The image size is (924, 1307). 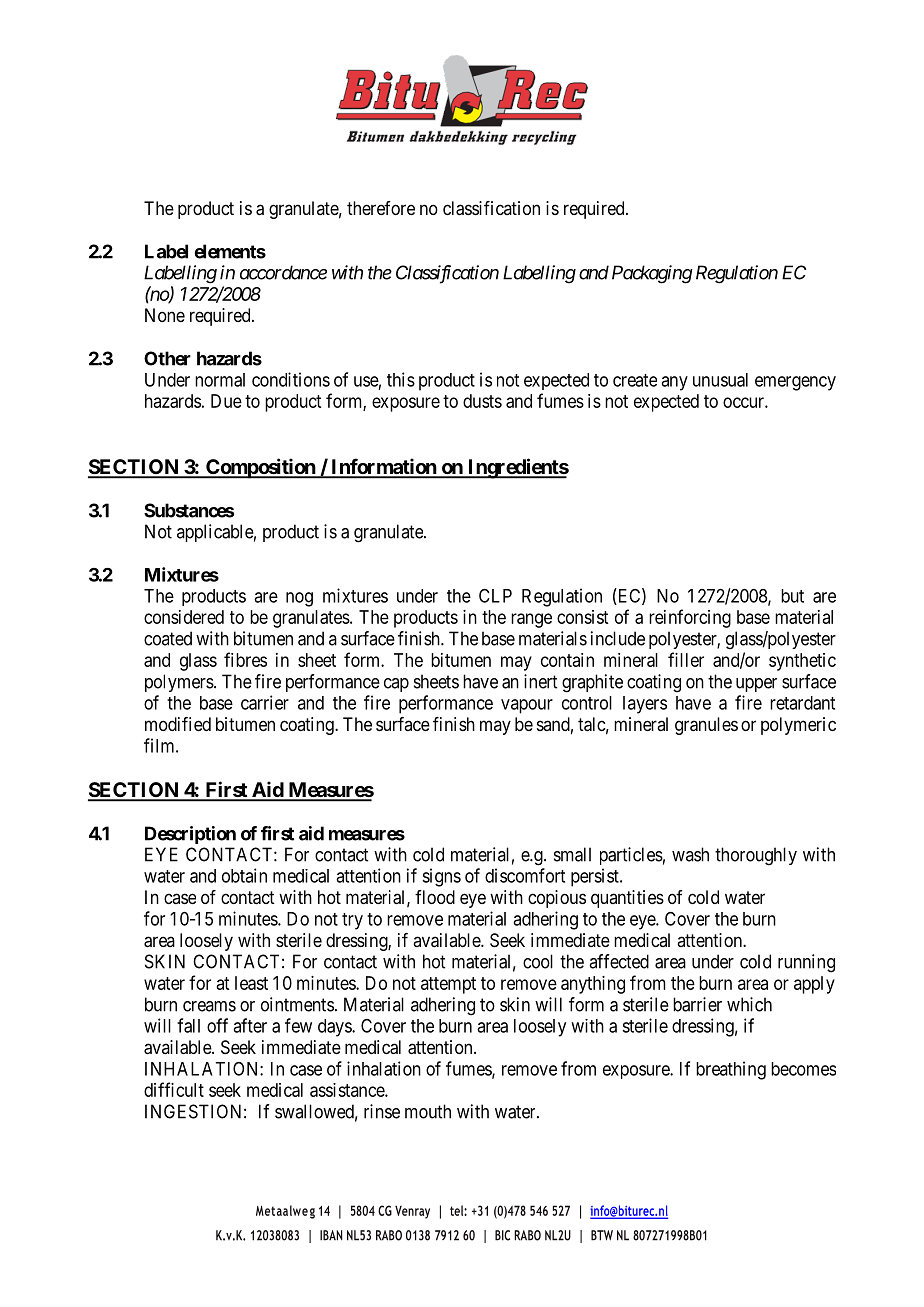 What do you see at coordinates (525, 875) in the page?
I see `discomfort` at bounding box center [525, 875].
